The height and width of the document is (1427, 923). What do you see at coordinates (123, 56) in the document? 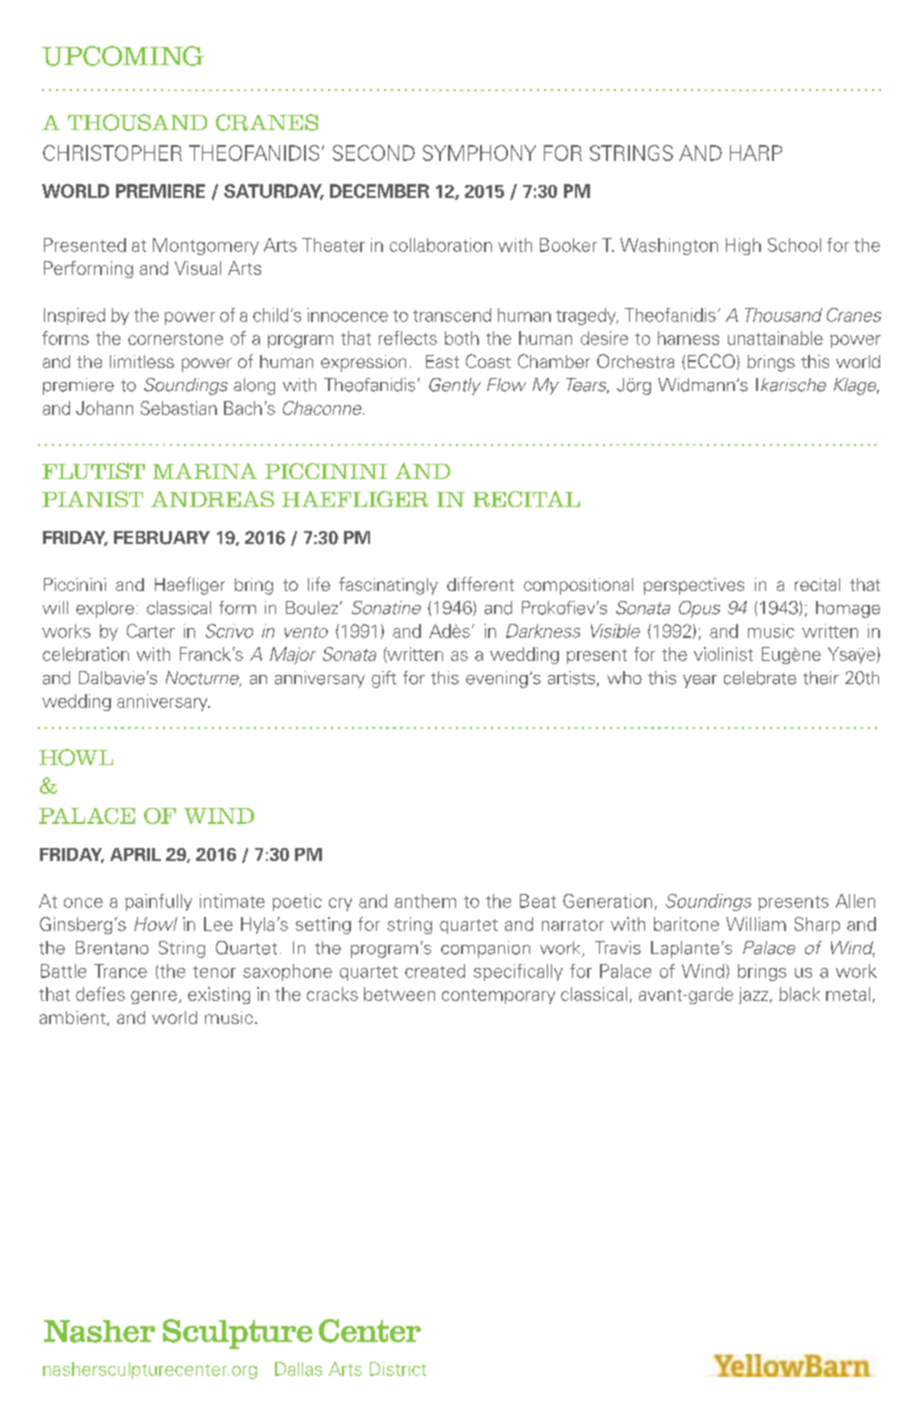
I see `UPCOMING` at bounding box center [123, 56].
